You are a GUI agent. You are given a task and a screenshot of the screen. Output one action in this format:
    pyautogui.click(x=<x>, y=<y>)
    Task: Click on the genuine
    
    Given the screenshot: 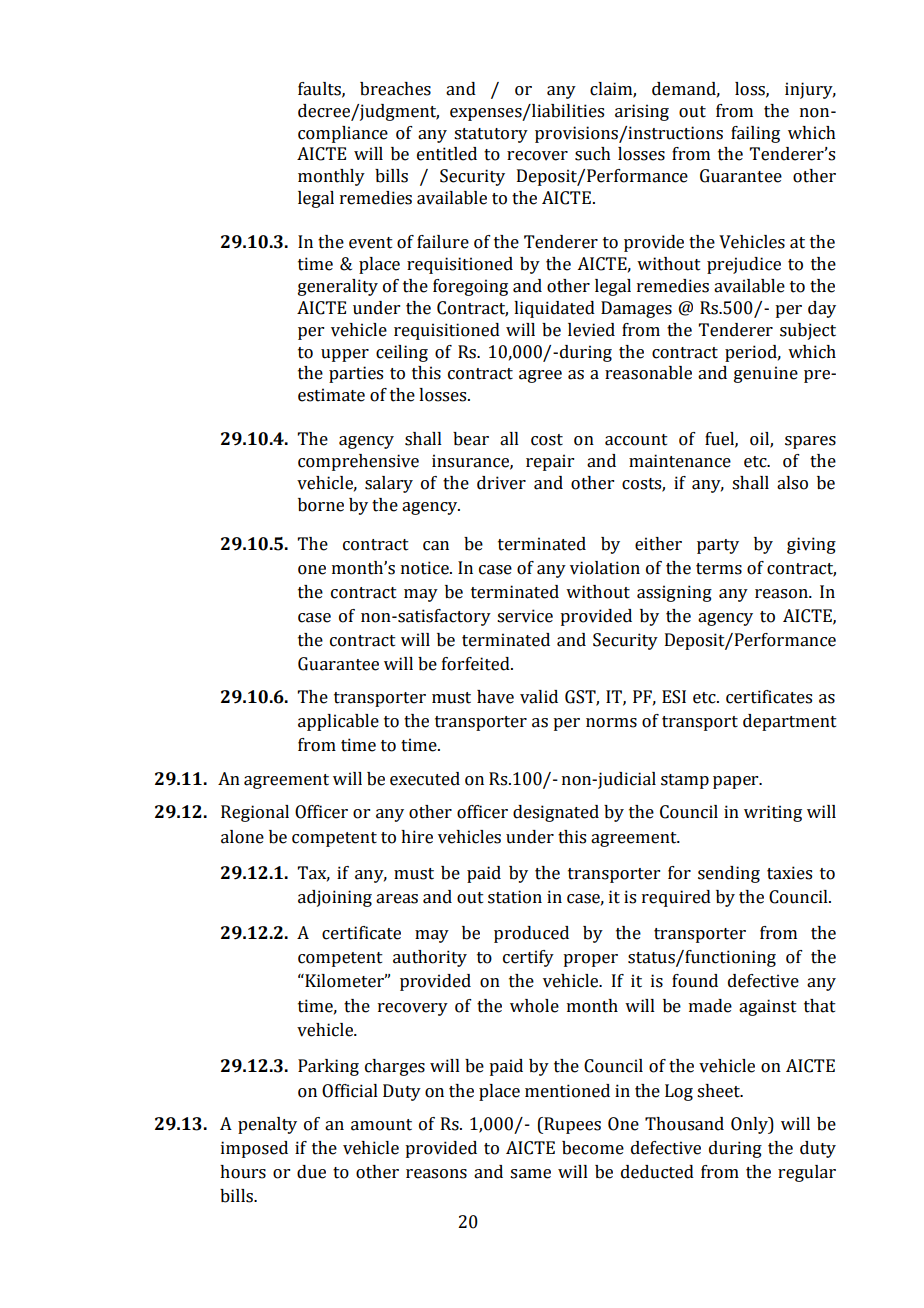 What is the action you would take?
    pyautogui.click(x=766, y=374)
